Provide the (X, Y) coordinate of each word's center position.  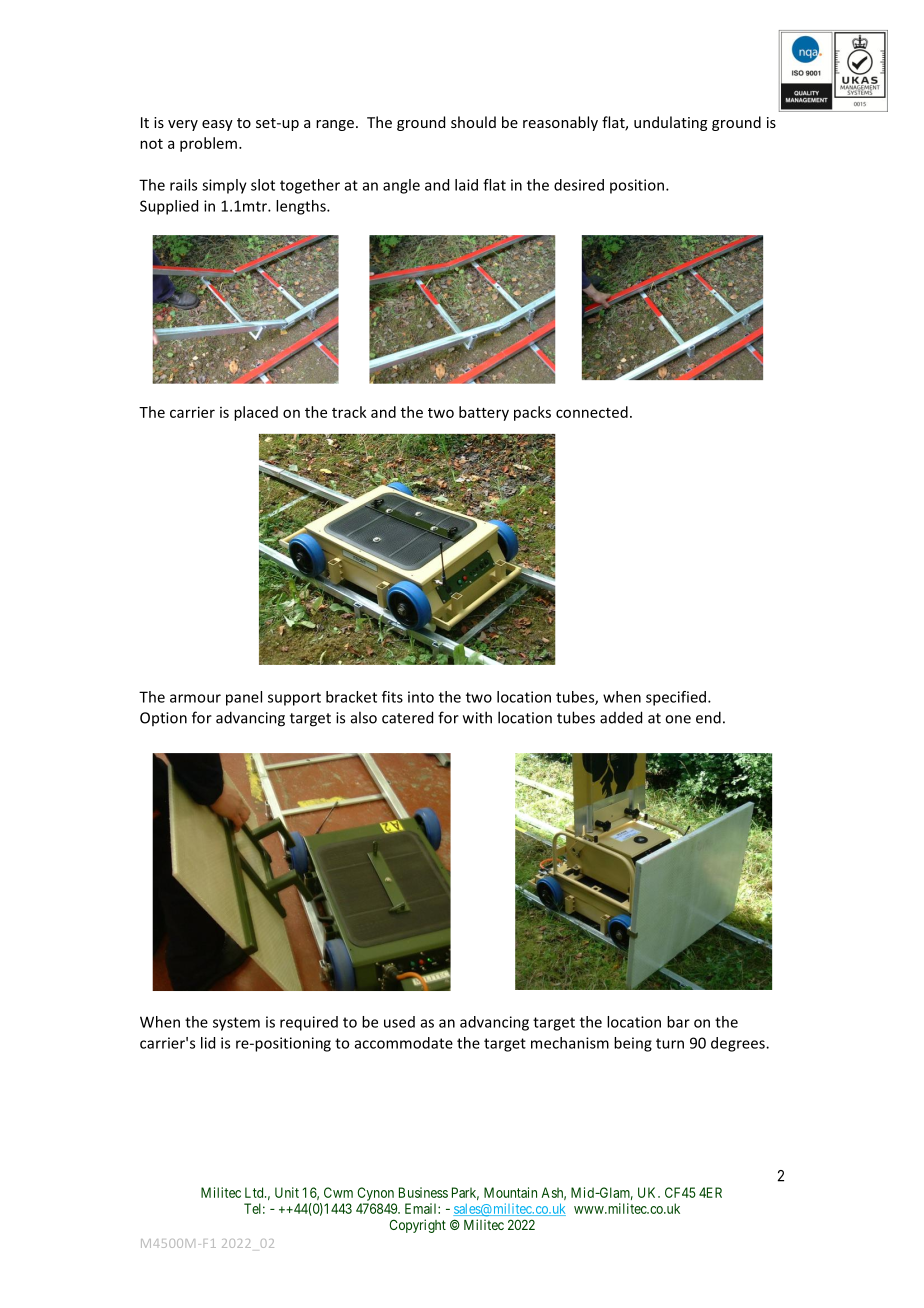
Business (423, 1192)
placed (256, 413)
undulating (670, 123)
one (678, 719)
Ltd (255, 1192)
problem (208, 144)
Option (163, 719)
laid (466, 185)
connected (592, 412)
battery (484, 413)
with (477, 717)
